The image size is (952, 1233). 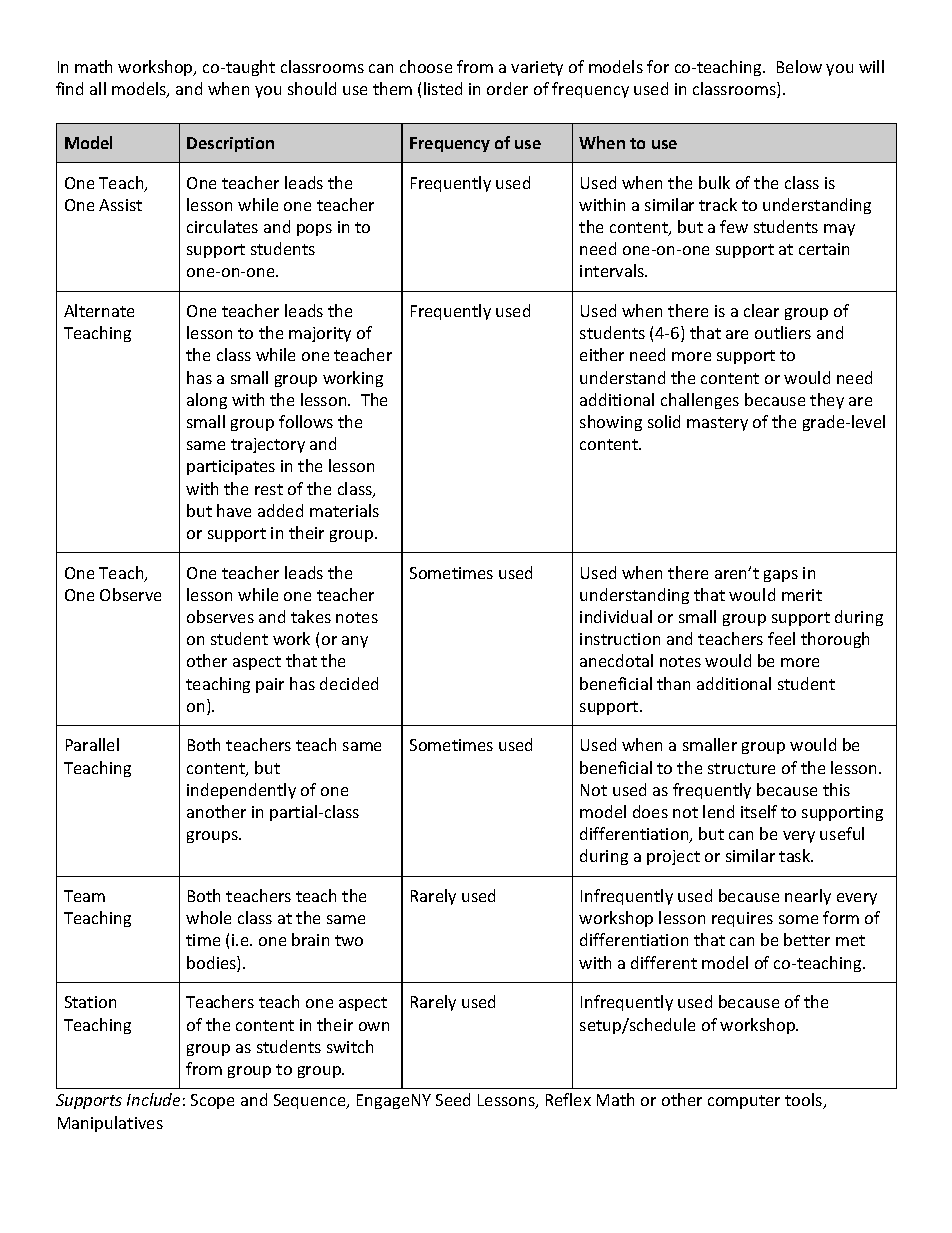 What do you see at coordinates (453, 1099) in the document?
I see `Seed` at bounding box center [453, 1099].
